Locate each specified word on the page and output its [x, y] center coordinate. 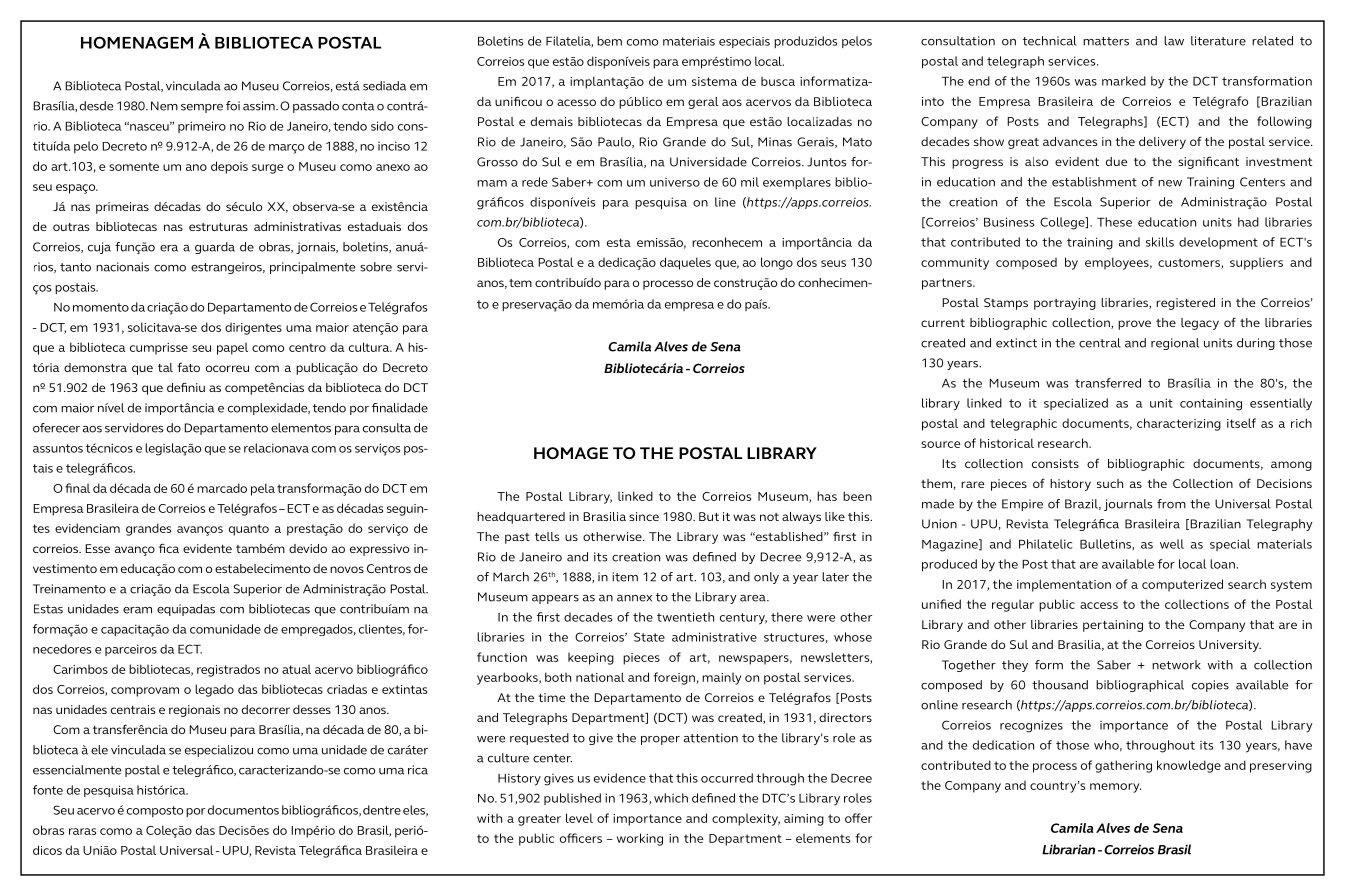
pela [263, 489]
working [640, 839]
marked [1124, 81]
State [649, 637]
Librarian [1068, 849]
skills [1160, 242]
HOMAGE [571, 453]
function [502, 657]
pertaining [1113, 626]
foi [233, 106]
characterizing [1179, 424]
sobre [376, 267]
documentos [243, 810]
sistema [714, 81]
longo [777, 263]
